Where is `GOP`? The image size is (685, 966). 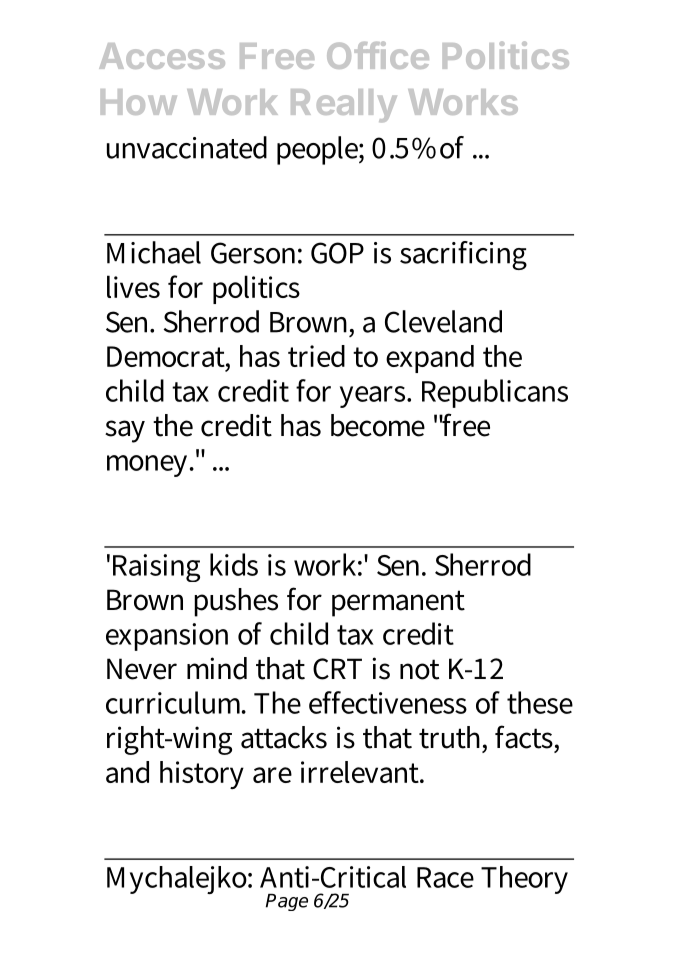
GOP is located at coordinates (337, 253).
